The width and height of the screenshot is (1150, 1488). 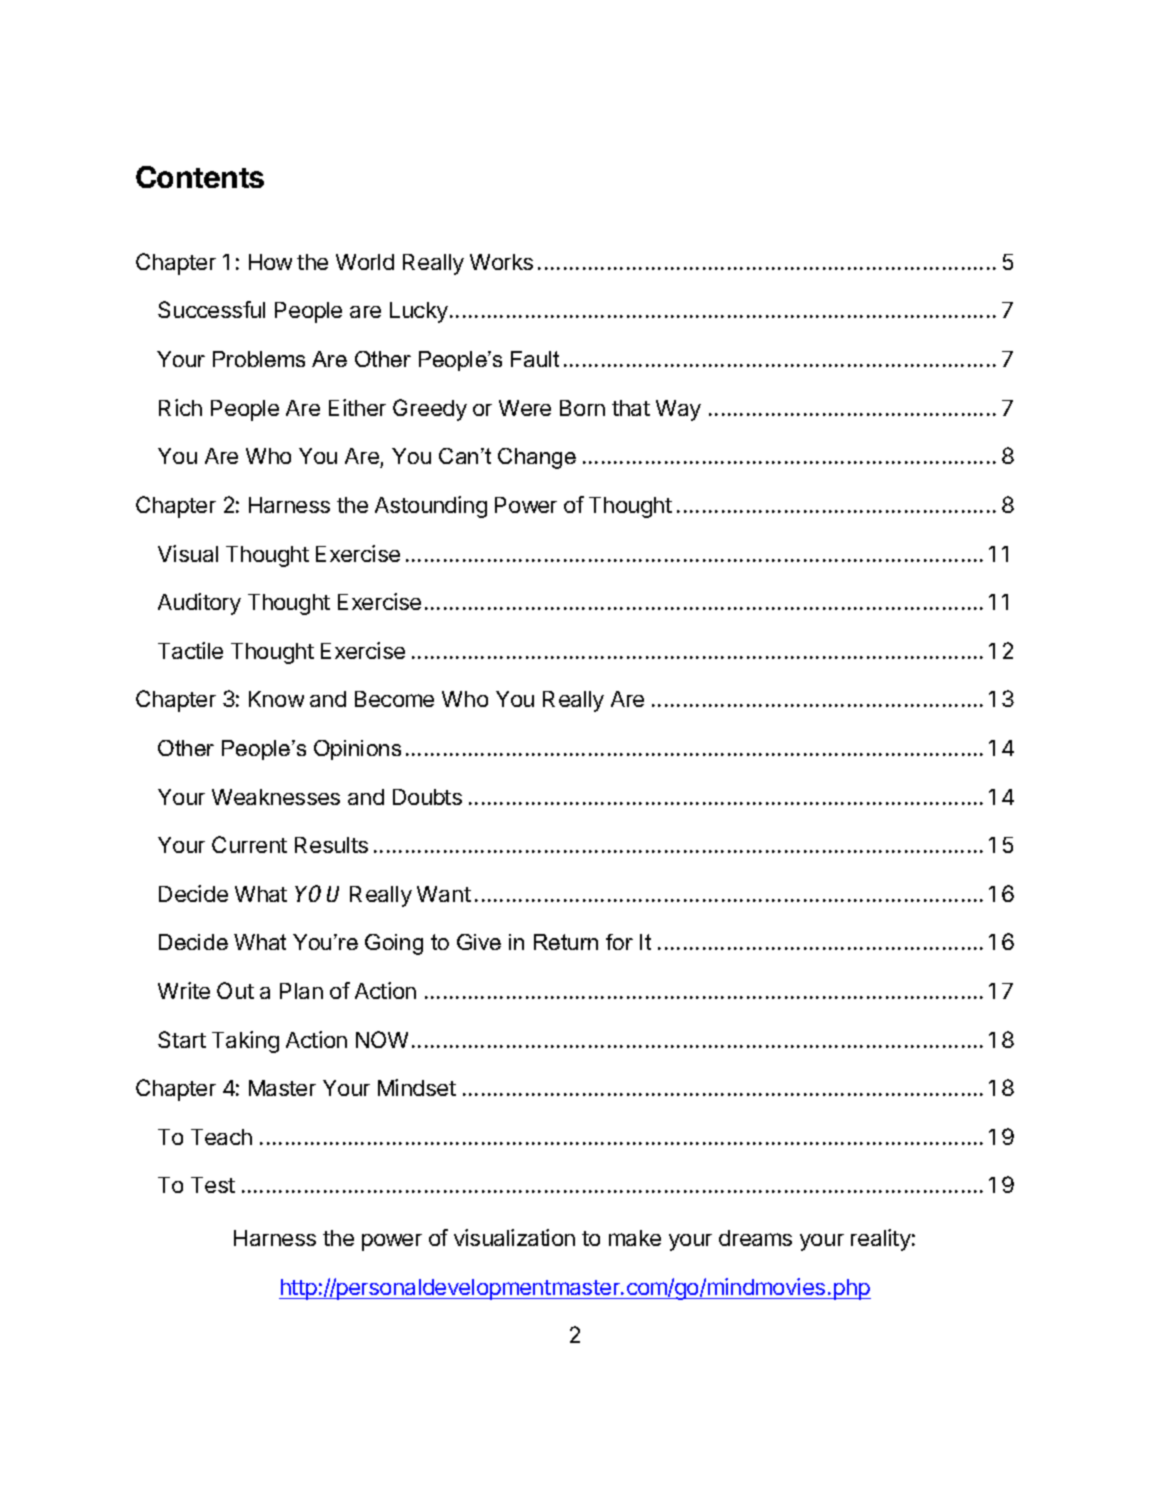 I want to click on that, so click(x=631, y=408).
